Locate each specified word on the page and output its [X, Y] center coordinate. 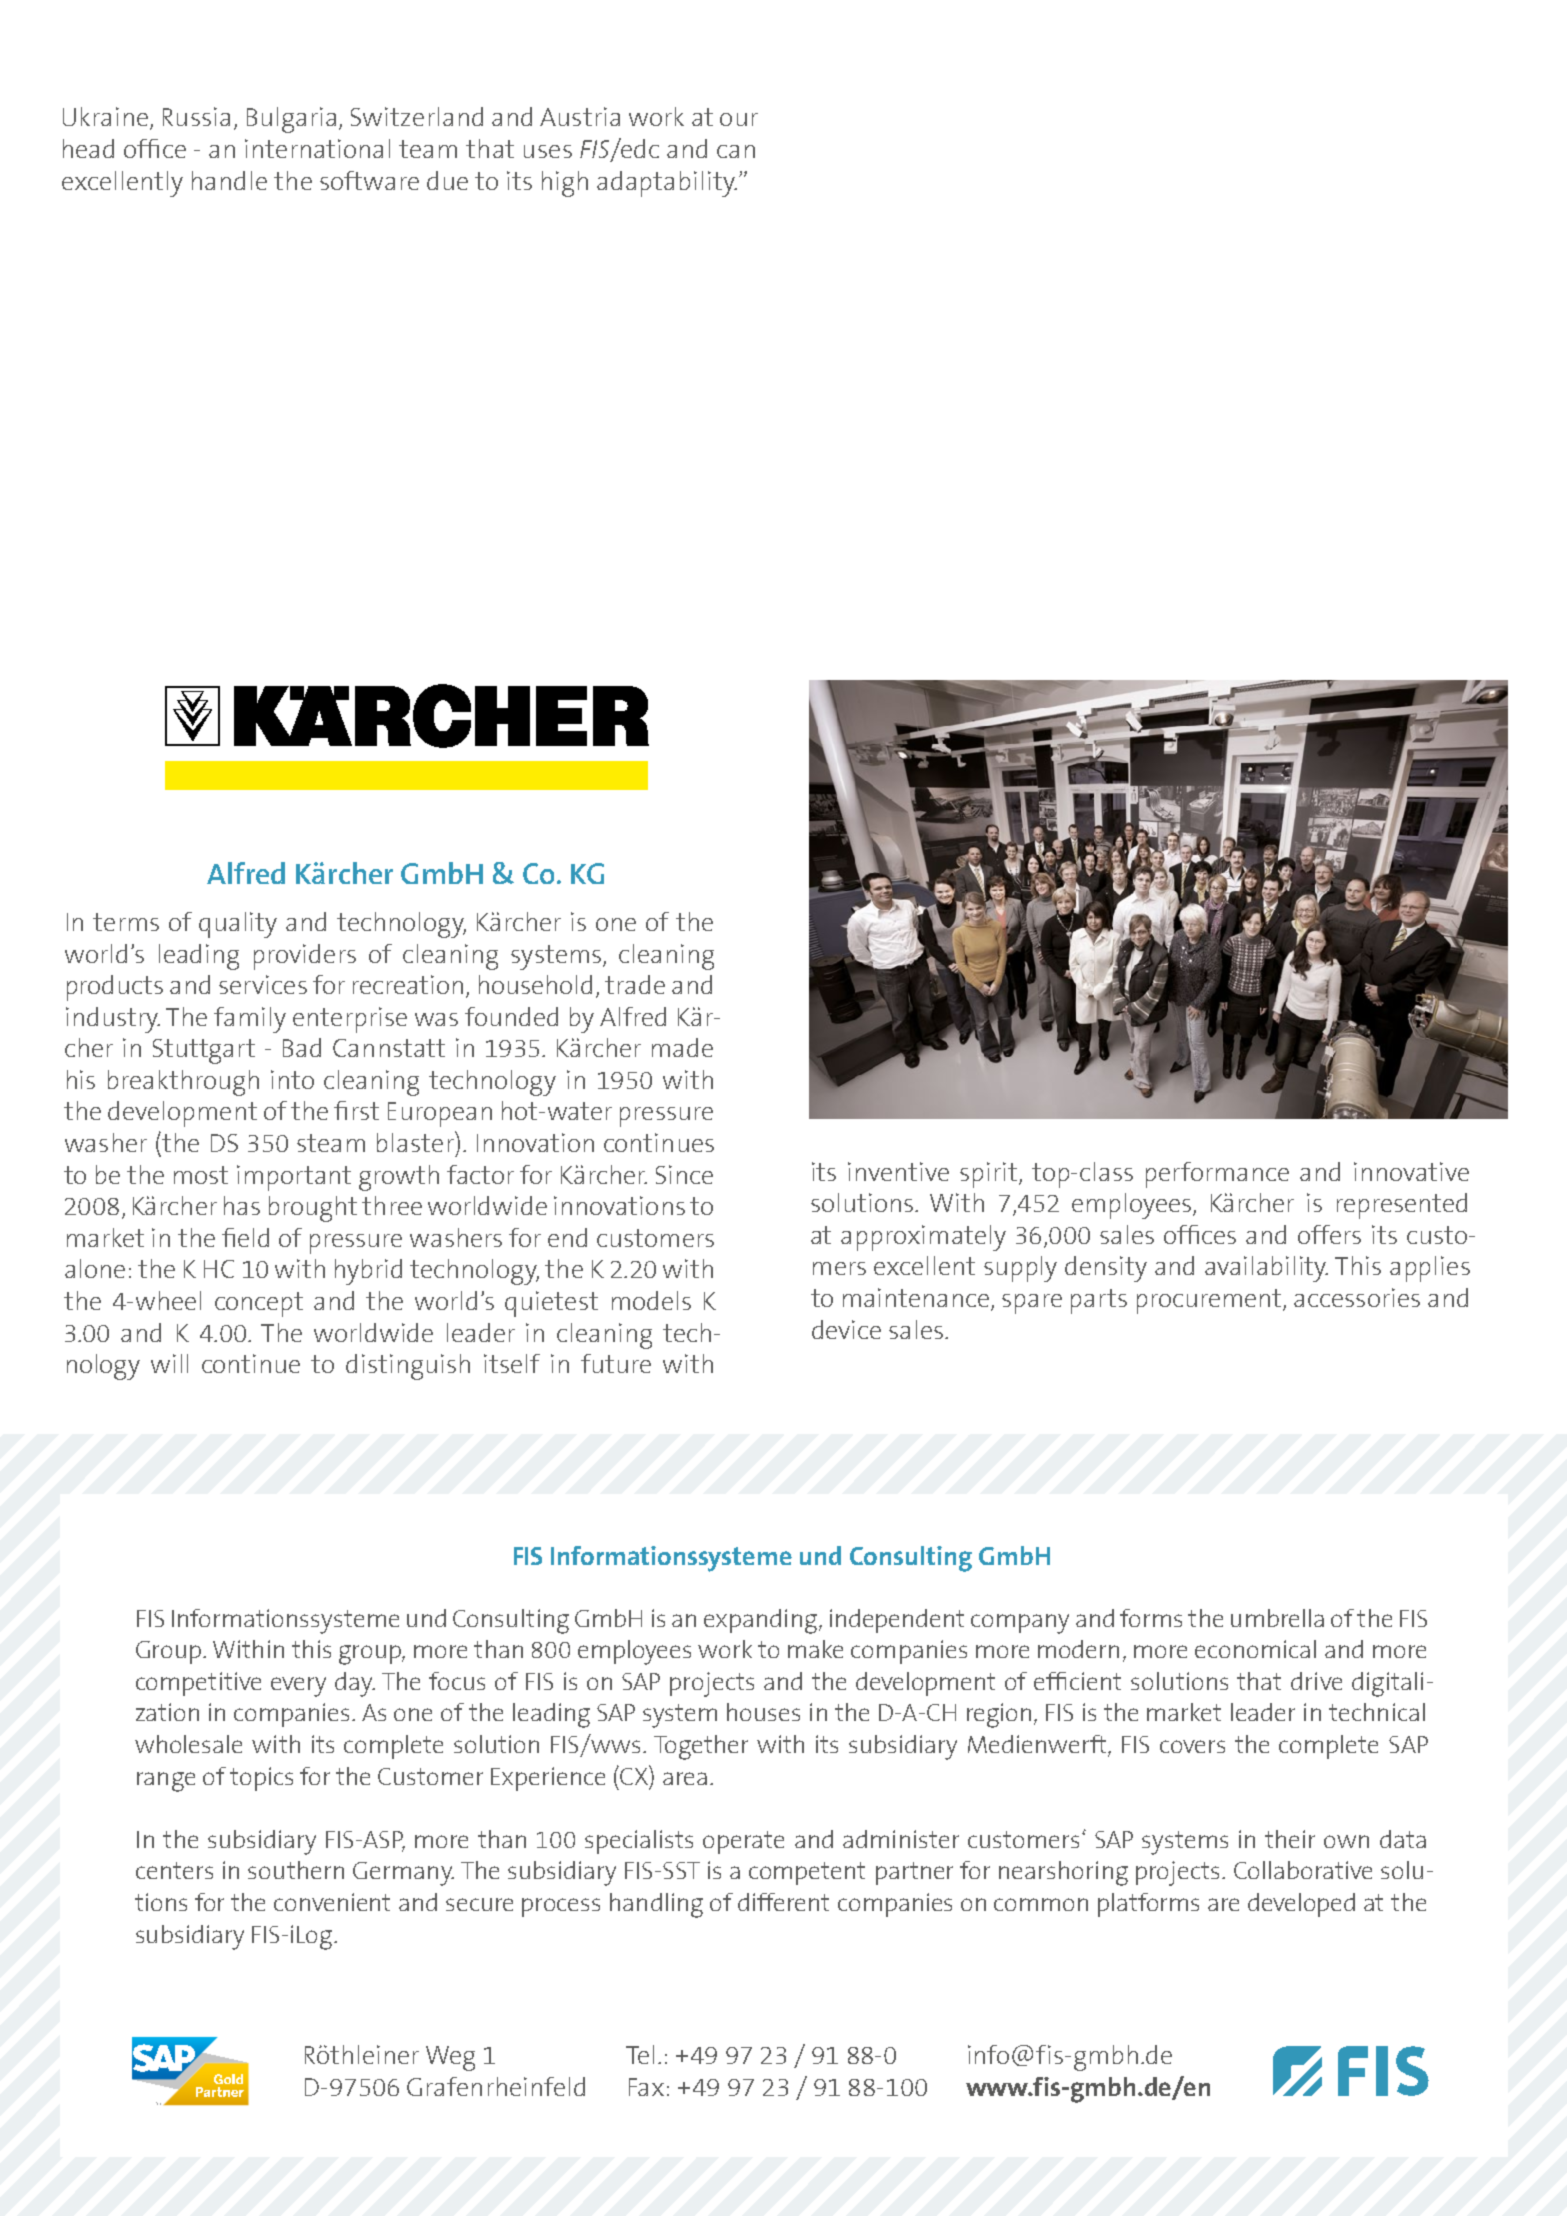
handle [229, 180]
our [739, 119]
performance [1217, 1175]
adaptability [667, 184]
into [292, 1079]
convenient [332, 1902]
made [682, 1047]
